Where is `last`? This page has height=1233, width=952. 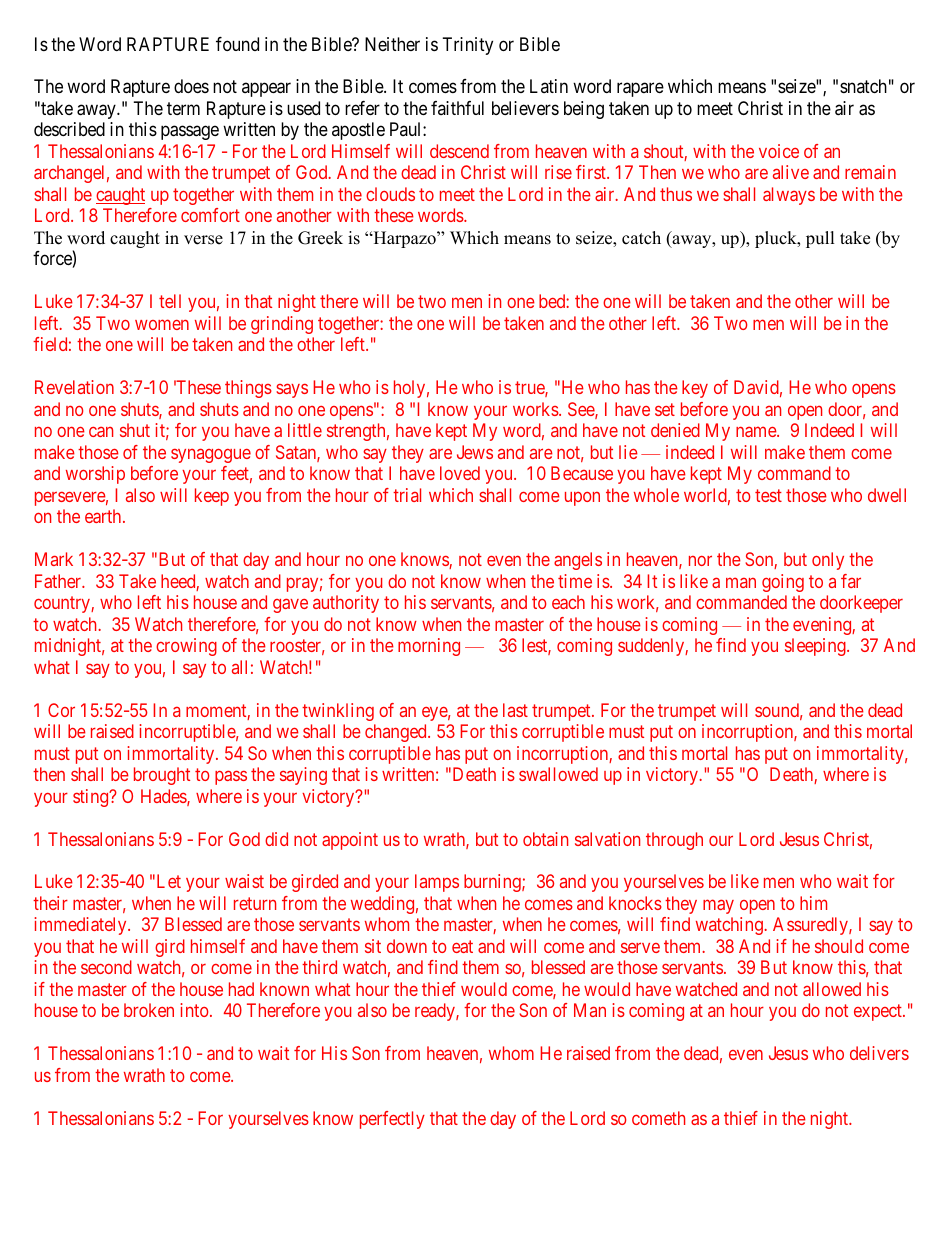
last is located at coordinates (515, 710).
